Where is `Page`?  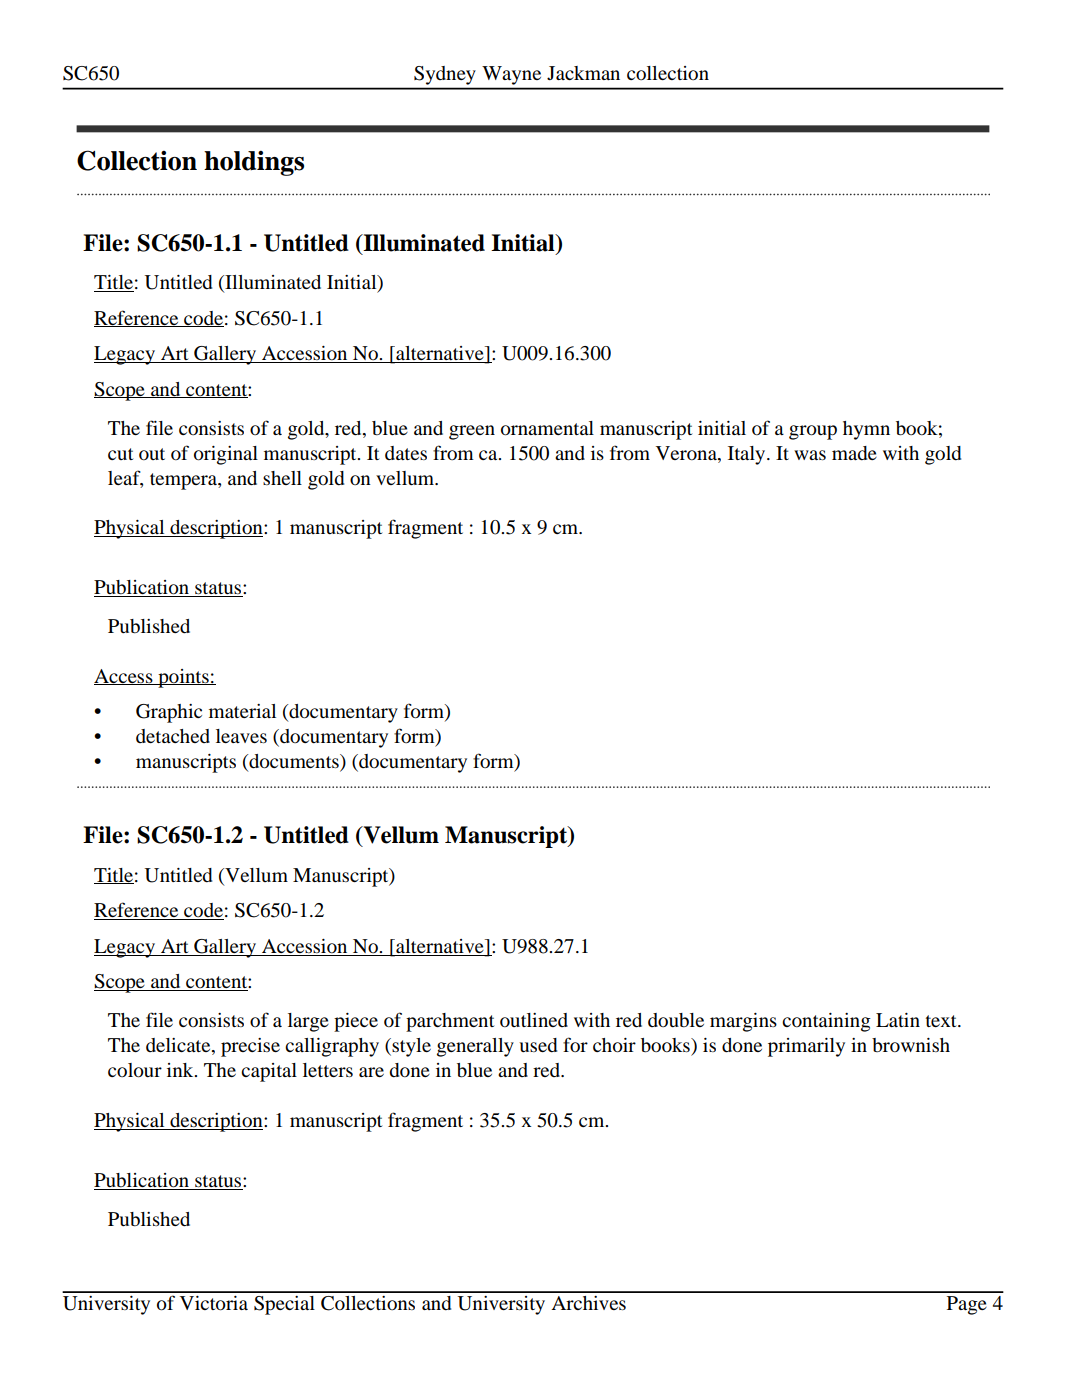
Page is located at coordinates (967, 1305).
